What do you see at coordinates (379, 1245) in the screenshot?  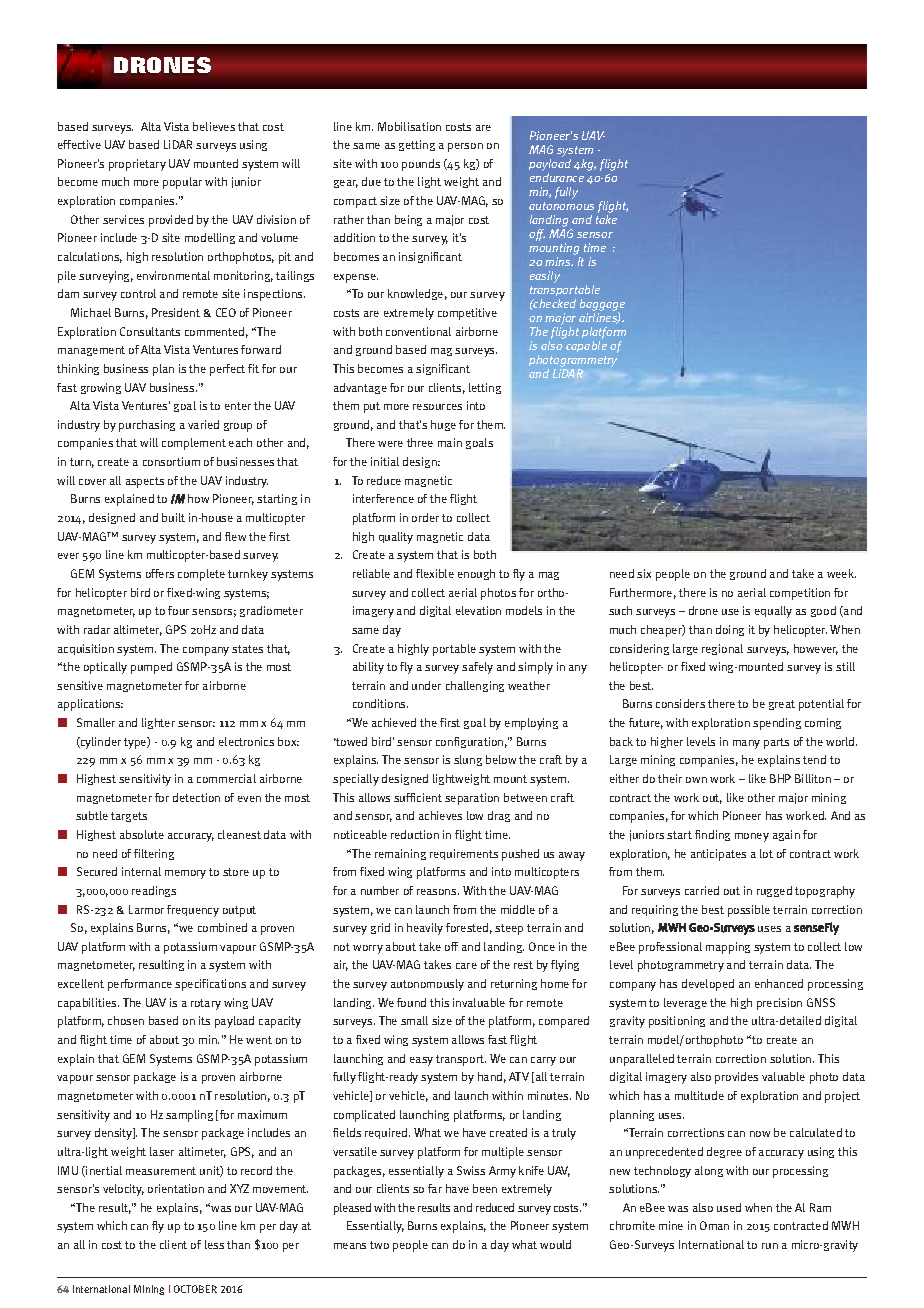 I see `two` at bounding box center [379, 1245].
